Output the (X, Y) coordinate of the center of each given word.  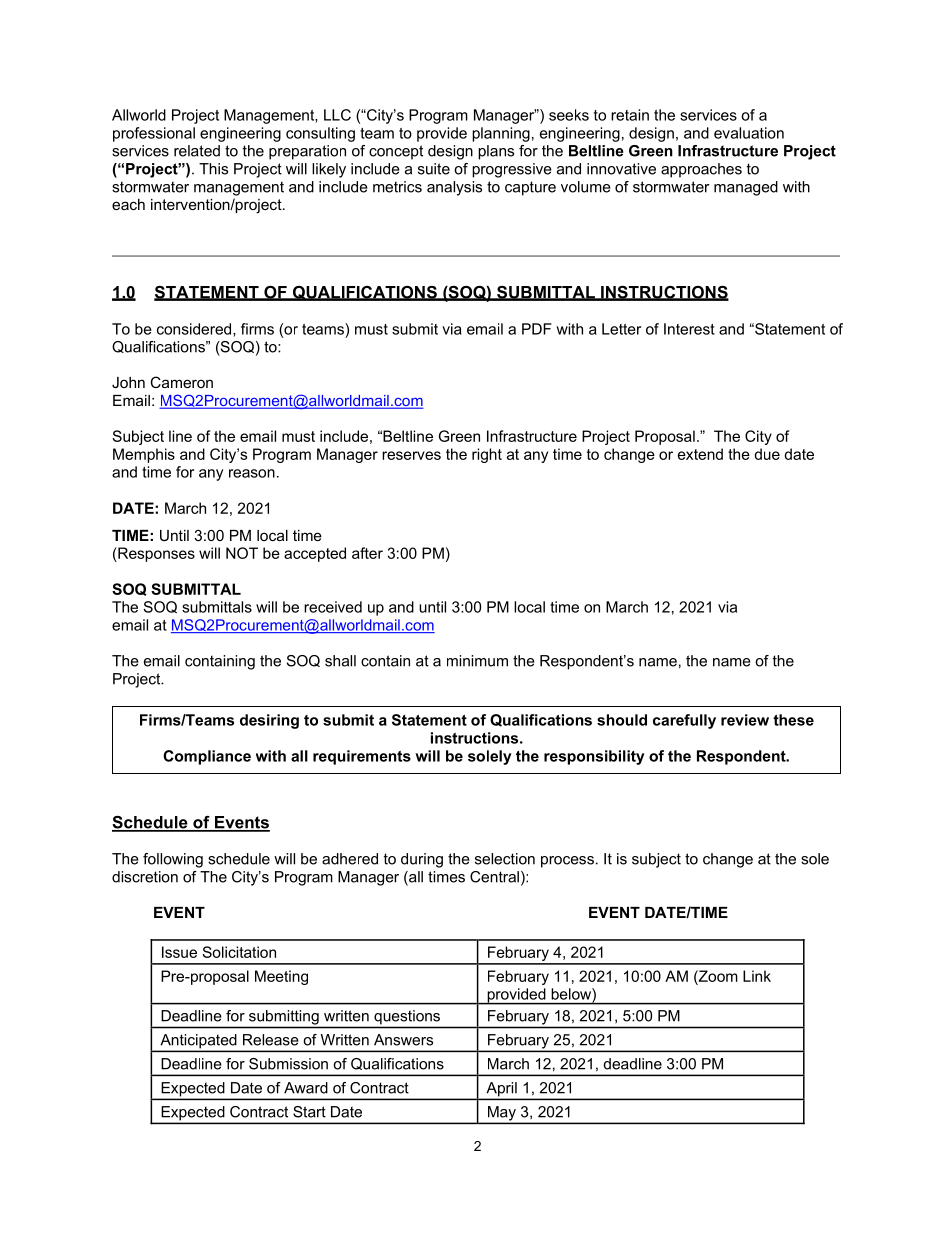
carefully (684, 721)
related (197, 151)
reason (252, 473)
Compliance (207, 757)
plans (496, 152)
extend (700, 454)
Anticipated (198, 1042)
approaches (701, 170)
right (487, 455)
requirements (362, 757)
